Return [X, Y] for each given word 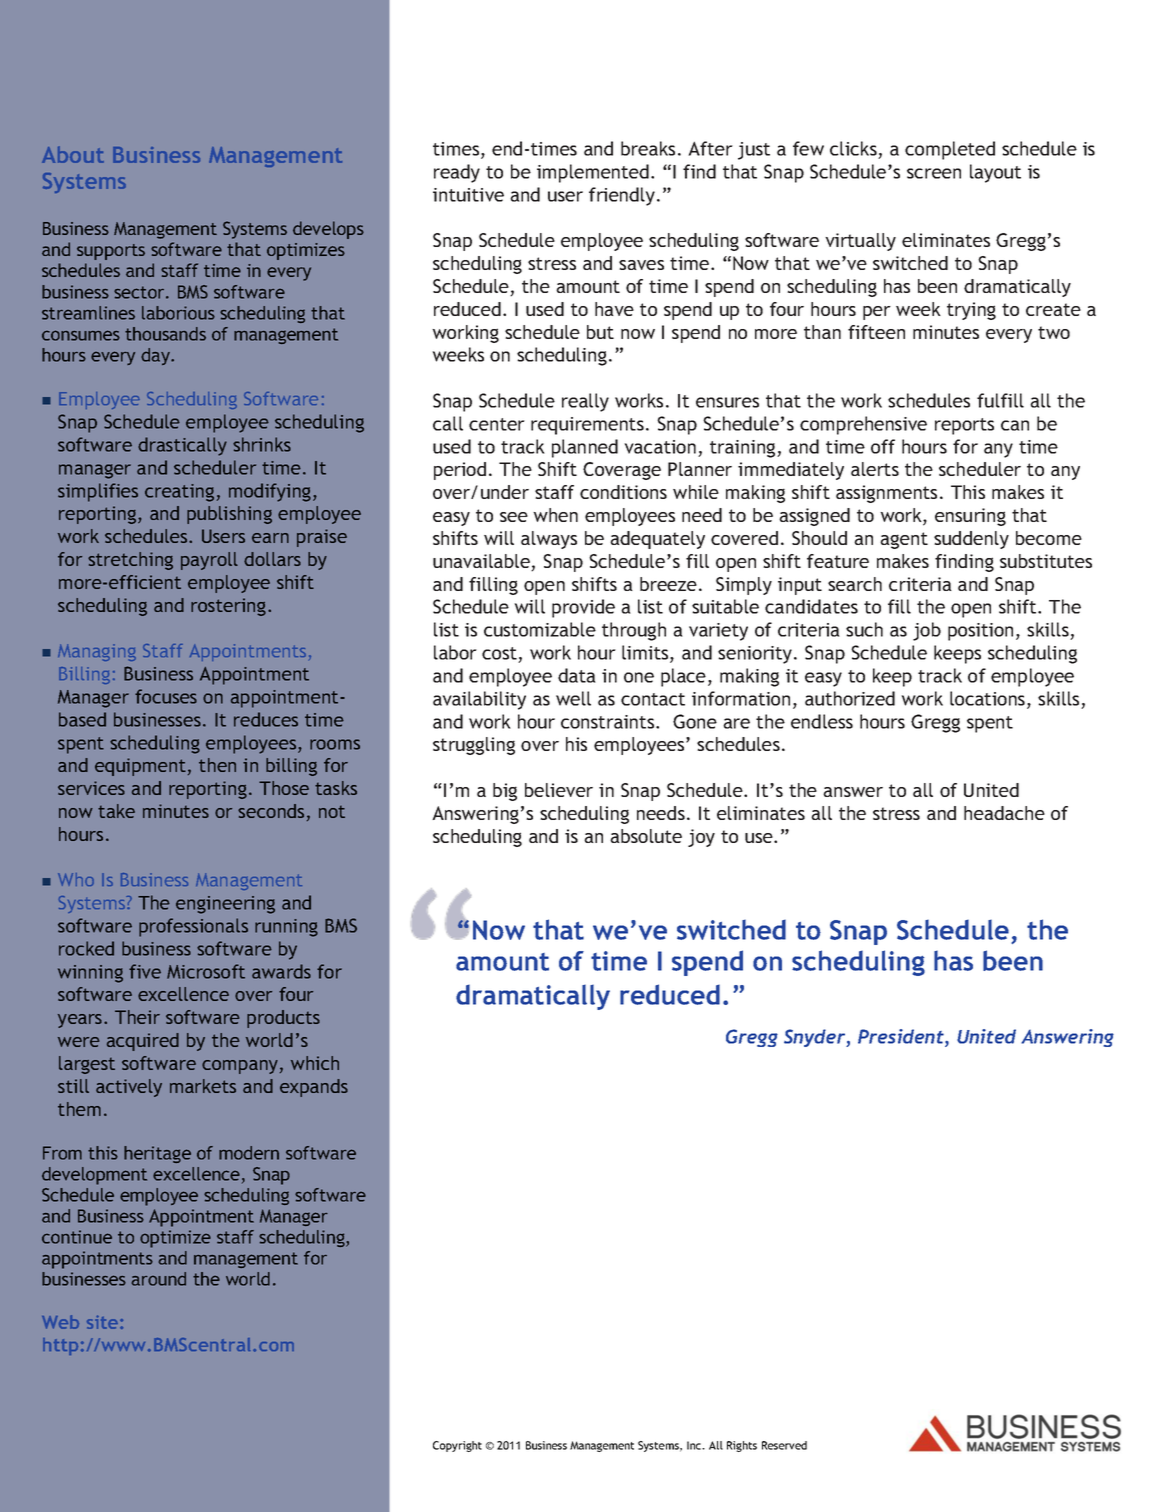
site [104, 1322]
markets [203, 1086]
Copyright [457, 1446]
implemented [593, 173]
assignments [886, 494]
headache [1004, 813]
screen [934, 173]
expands [314, 1088]
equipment [140, 767]
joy [701, 838]
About [73, 154]
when [555, 515]
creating [179, 493]
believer [559, 790]
